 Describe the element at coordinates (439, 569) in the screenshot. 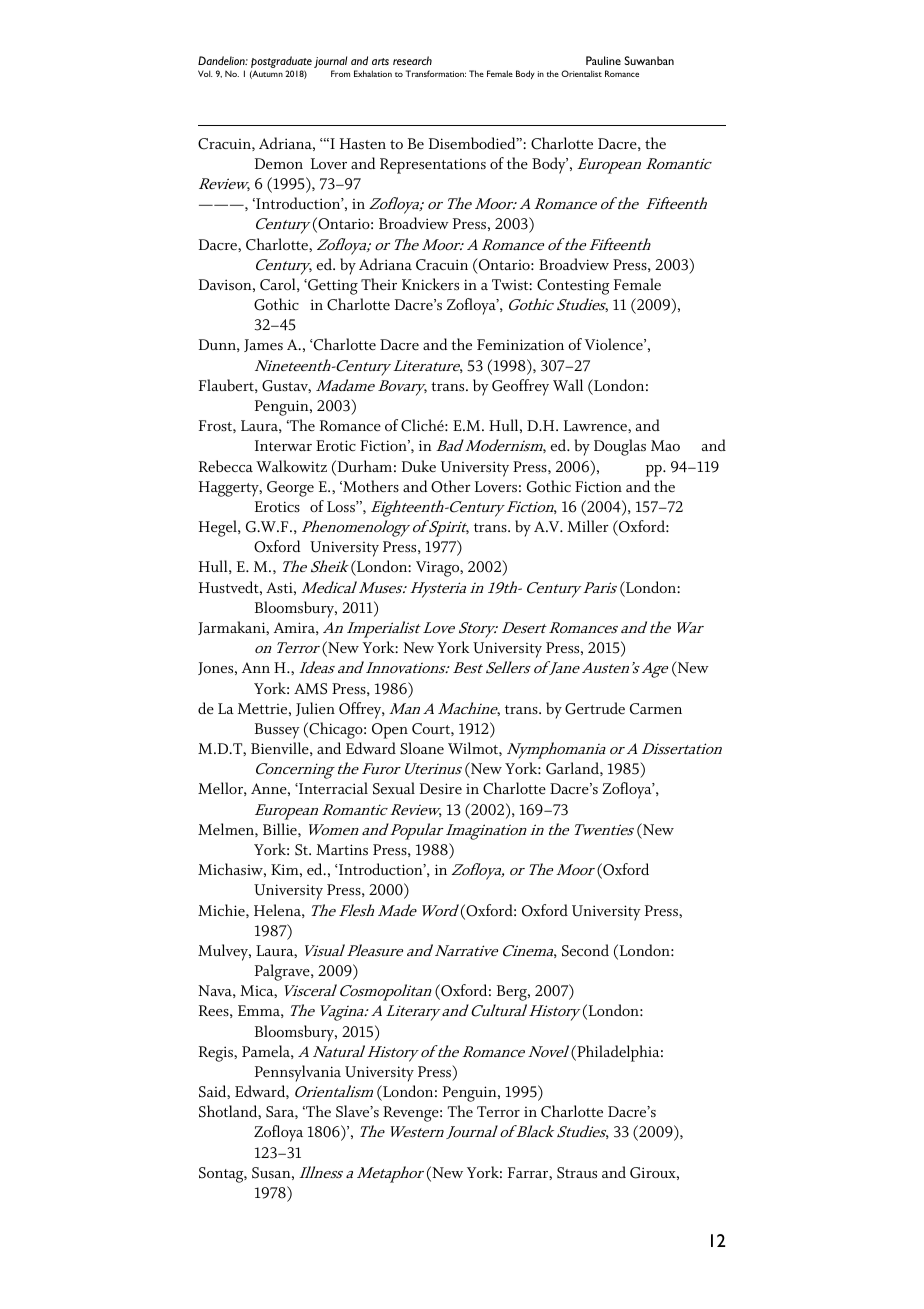

I see `Virago` at that location.
